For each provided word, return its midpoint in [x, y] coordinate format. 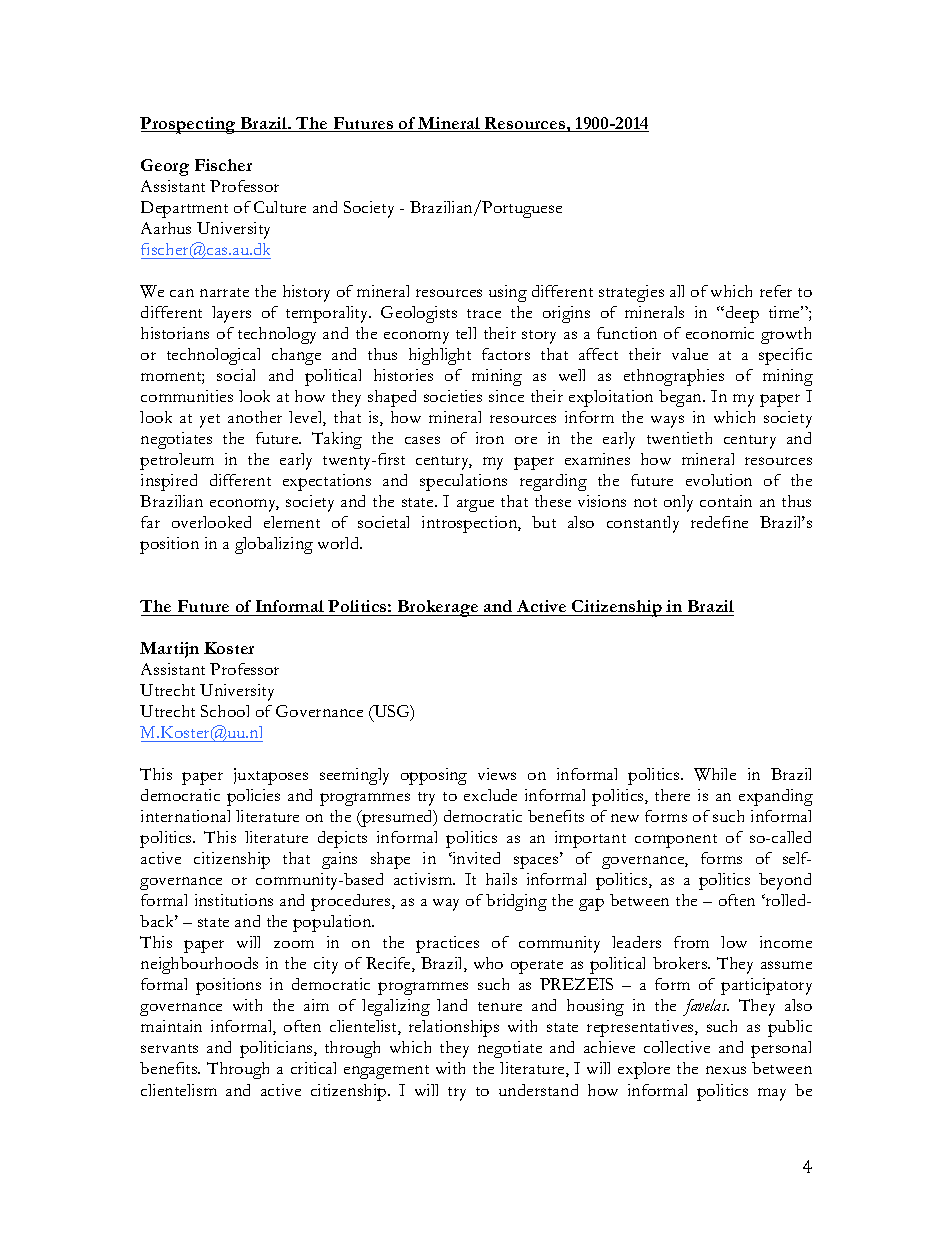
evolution [719, 480]
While [715, 774]
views [497, 774]
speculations [463, 482]
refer [776, 291]
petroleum [177, 461]
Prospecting [189, 125]
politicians [277, 1049]
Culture [280, 207]
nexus [726, 1070]
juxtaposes [271, 776]
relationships [454, 1028]
